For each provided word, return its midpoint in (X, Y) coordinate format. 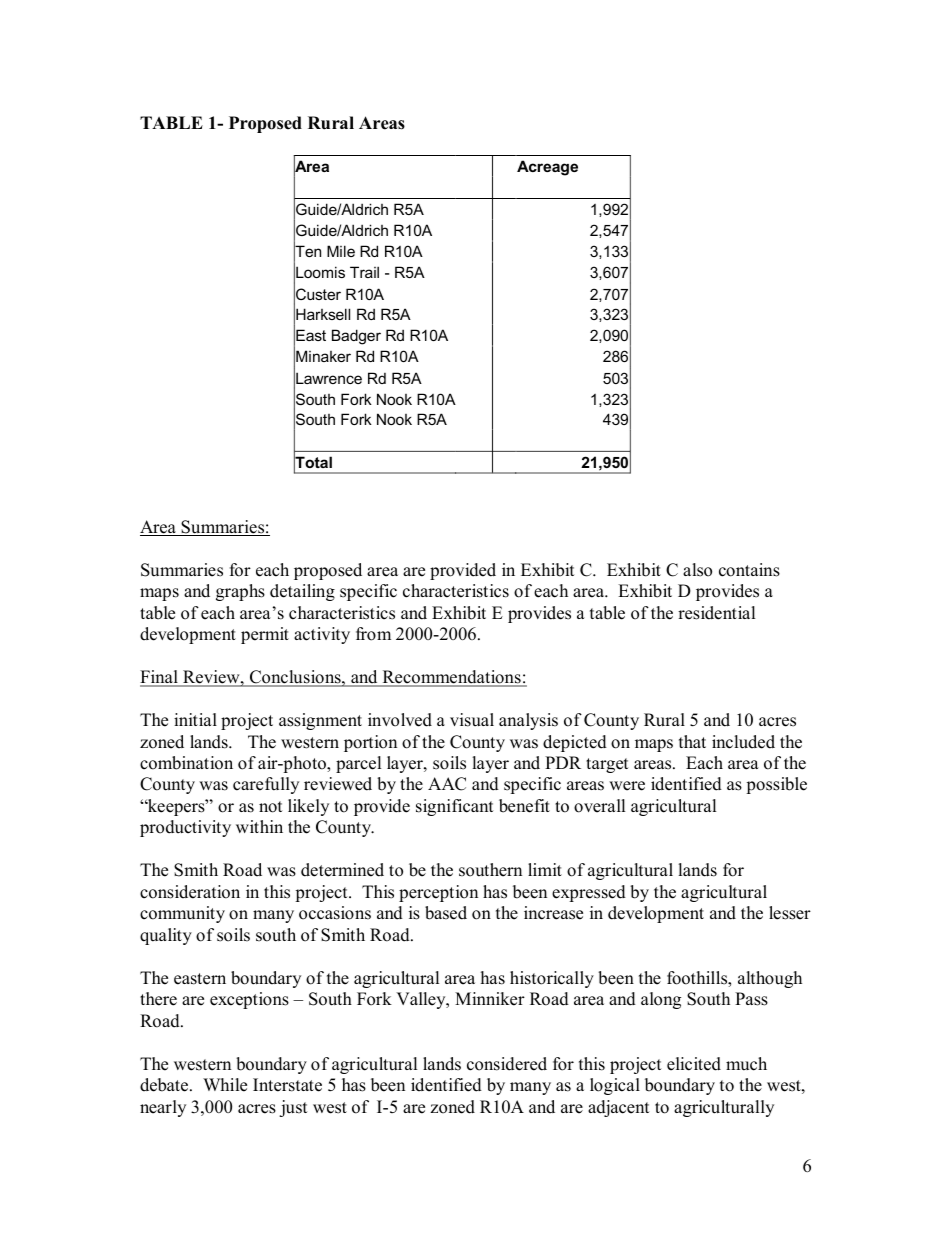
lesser (790, 913)
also (697, 570)
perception (438, 893)
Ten (307, 252)
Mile (341, 251)
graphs (240, 592)
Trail (364, 272)
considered (507, 1064)
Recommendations (451, 678)
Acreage (547, 168)
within (259, 826)
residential (717, 613)
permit (265, 635)
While (225, 1085)
